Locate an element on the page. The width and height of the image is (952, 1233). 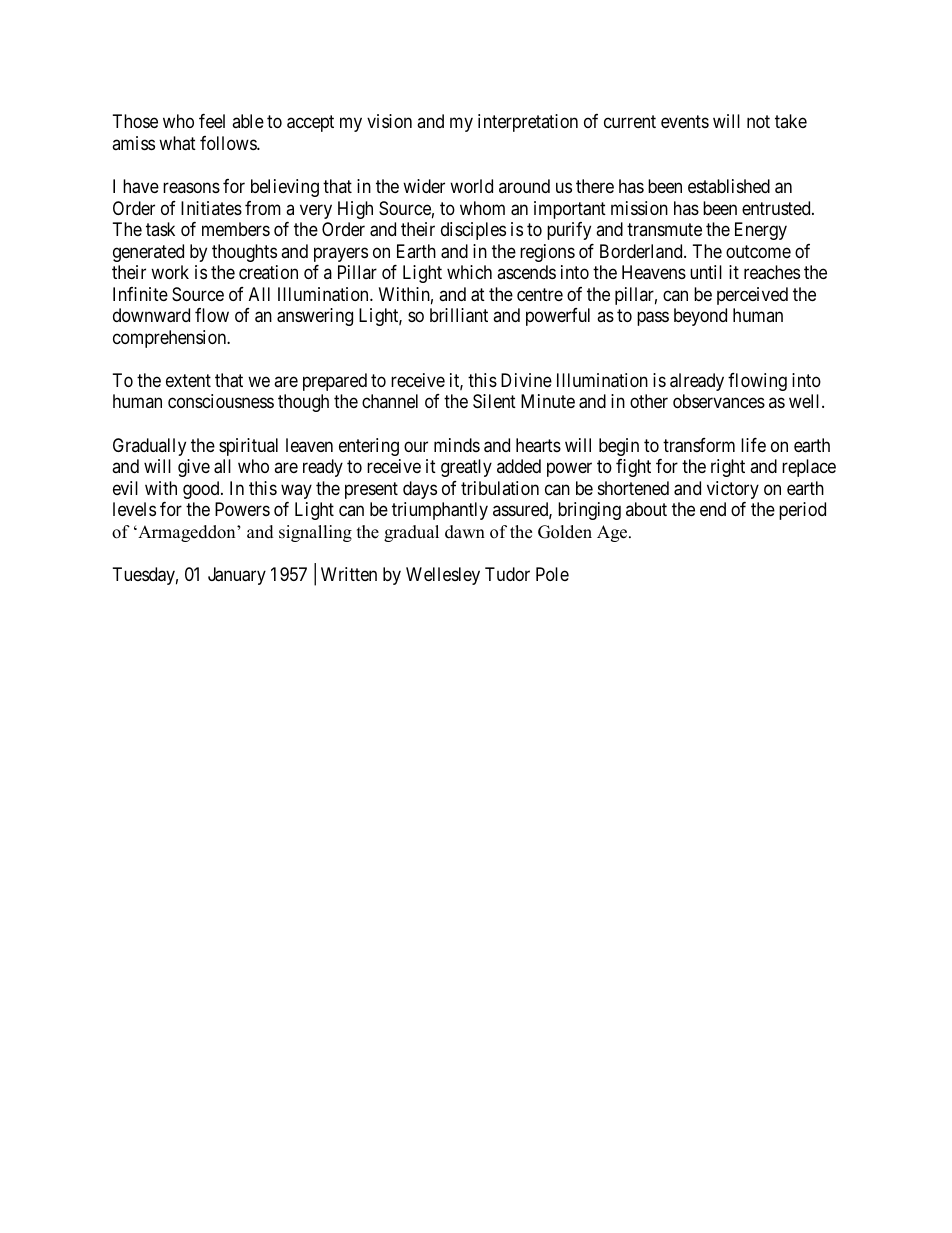
January is located at coordinates (237, 576).
